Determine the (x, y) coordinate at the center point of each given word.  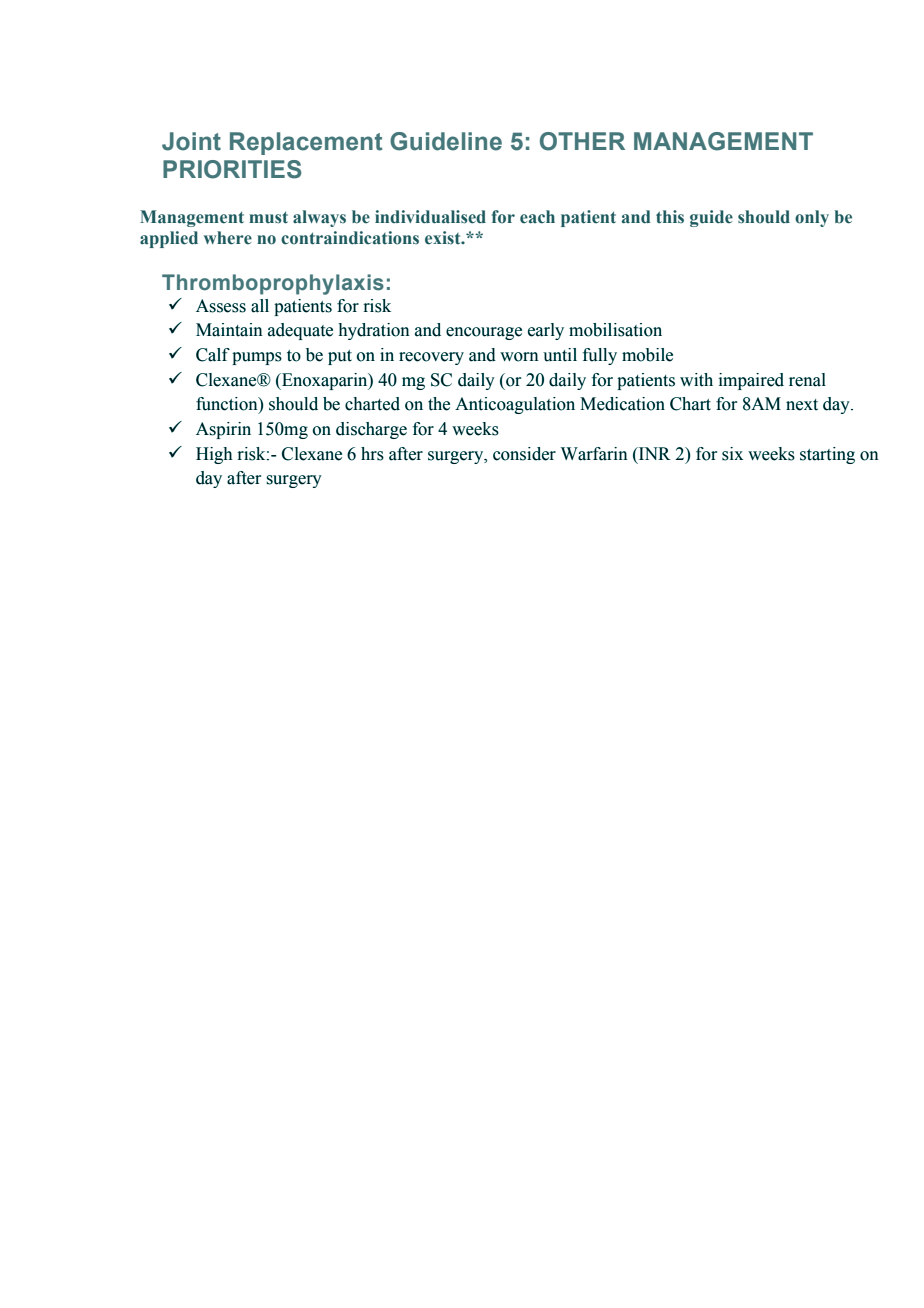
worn (519, 357)
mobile (647, 355)
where (228, 238)
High (214, 455)
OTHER (582, 141)
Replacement (306, 143)
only (812, 218)
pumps (257, 358)
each (537, 217)
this (670, 217)
